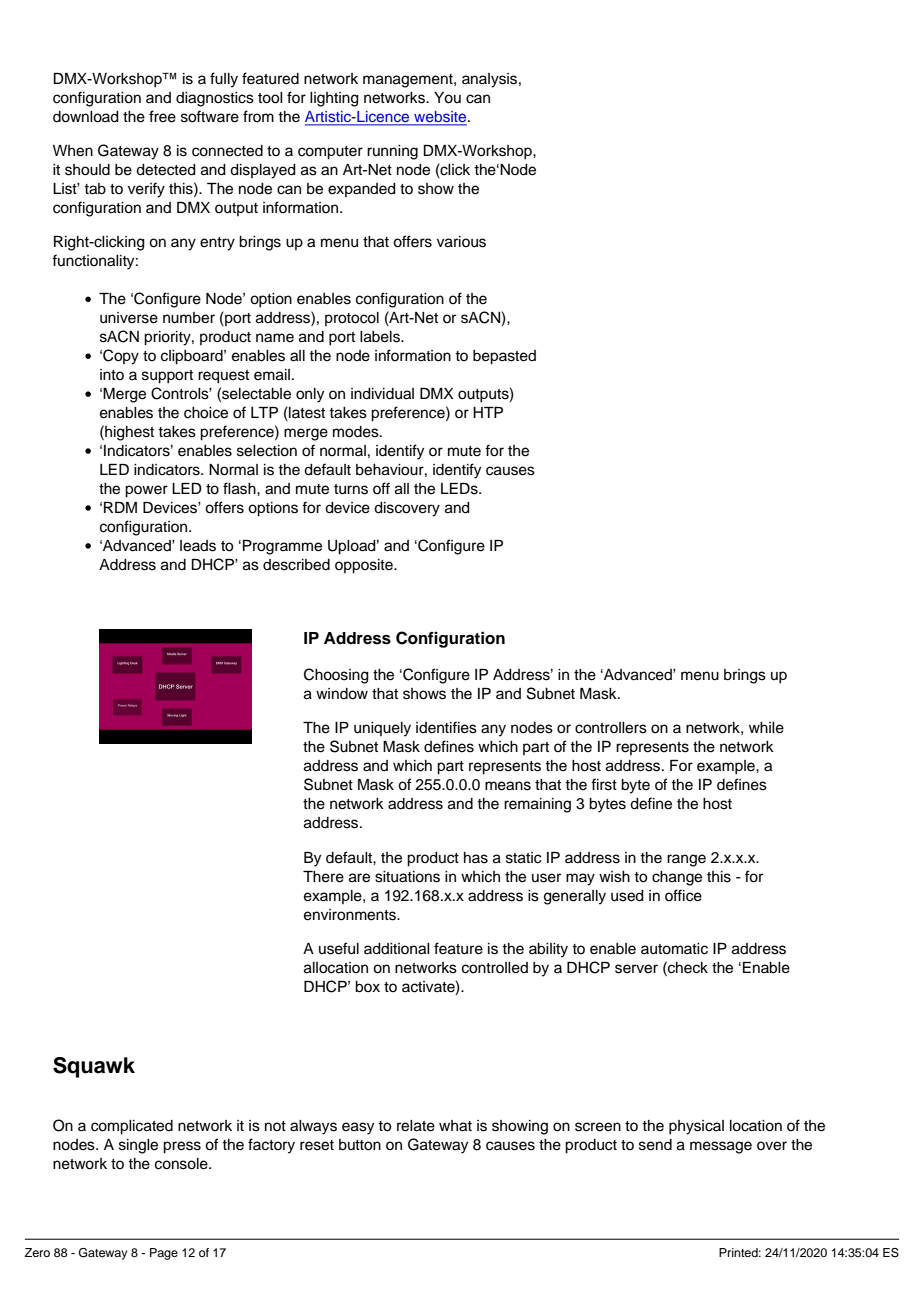 The height and width of the screenshot is (1308, 924). Describe the element at coordinates (392, 152) in the screenshot. I see `running` at that location.
